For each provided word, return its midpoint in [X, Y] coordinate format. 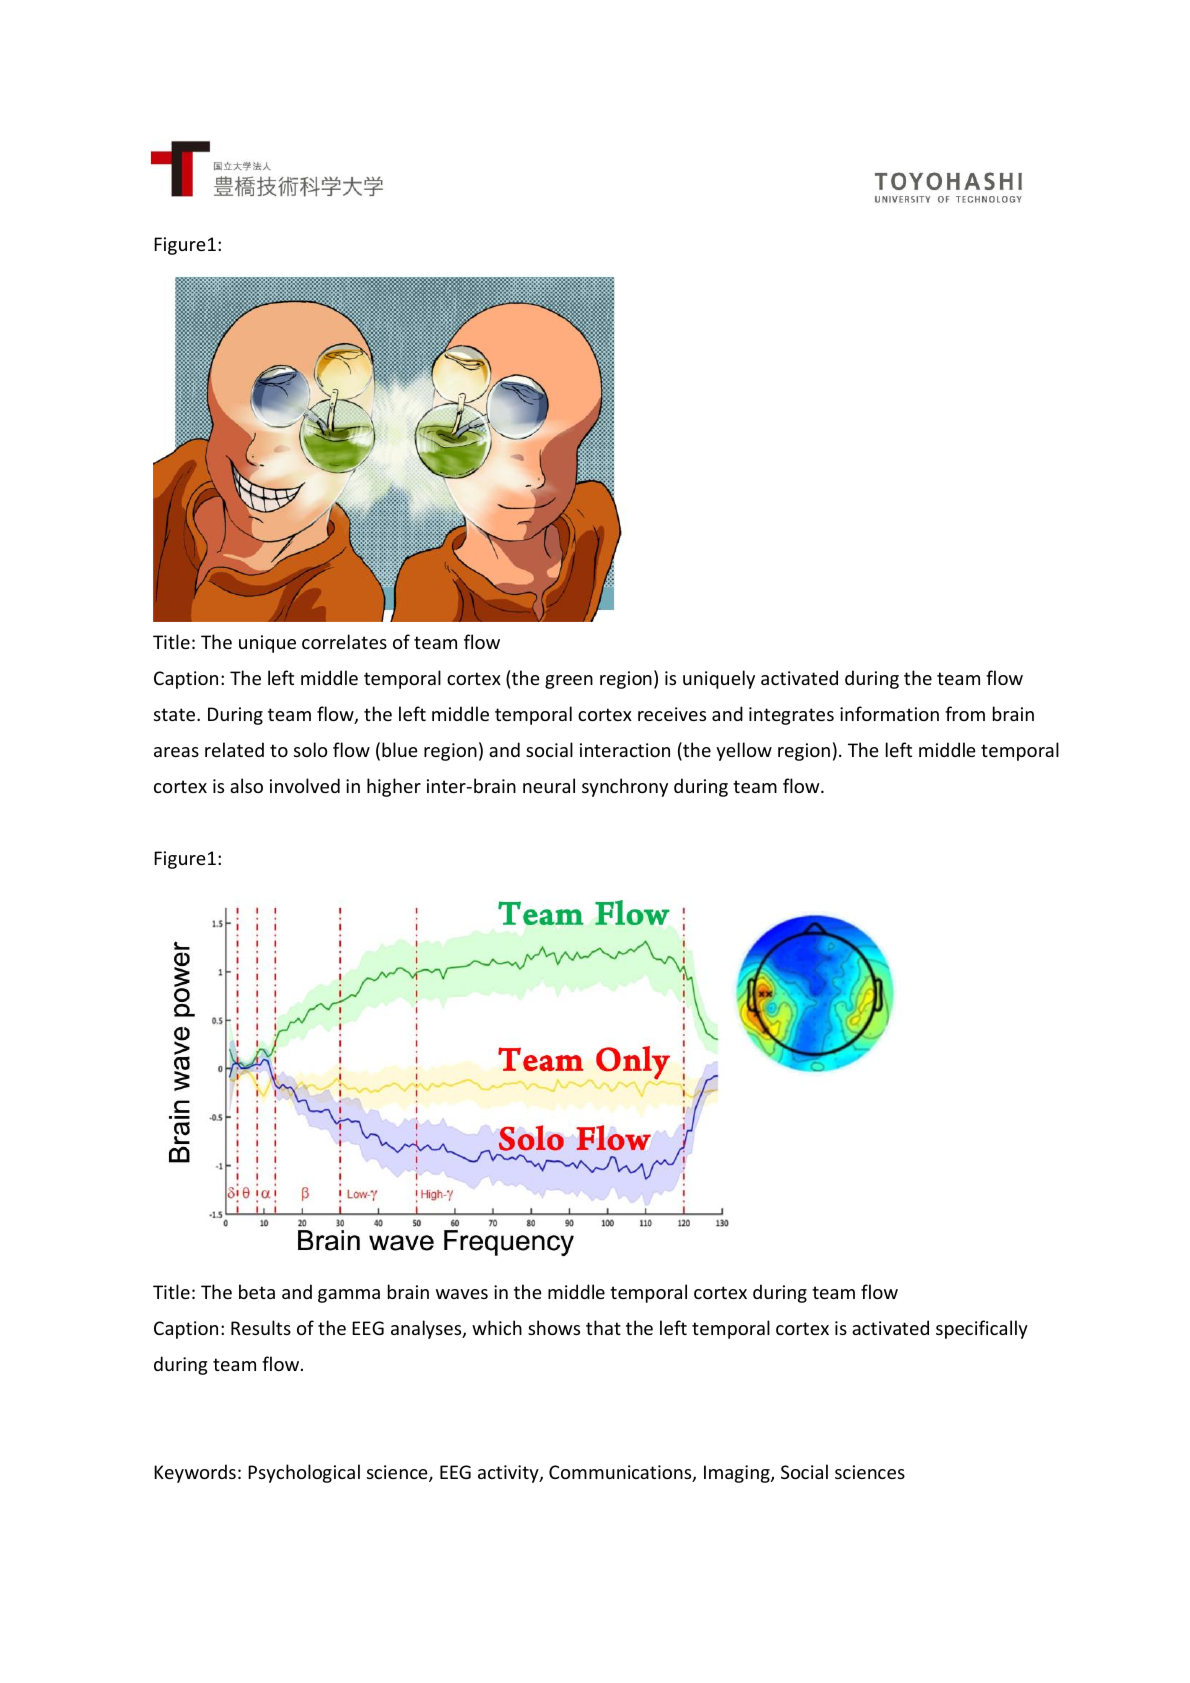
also [246, 785]
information [889, 713]
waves [462, 1294]
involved [305, 785]
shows [554, 1327]
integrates [791, 716]
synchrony [625, 787]
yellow [744, 751]
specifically [982, 1329]
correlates [344, 641]
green [569, 682]
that [603, 1327]
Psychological [304, 1473]
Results [261, 1327]
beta [257, 1291]
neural [549, 785]
